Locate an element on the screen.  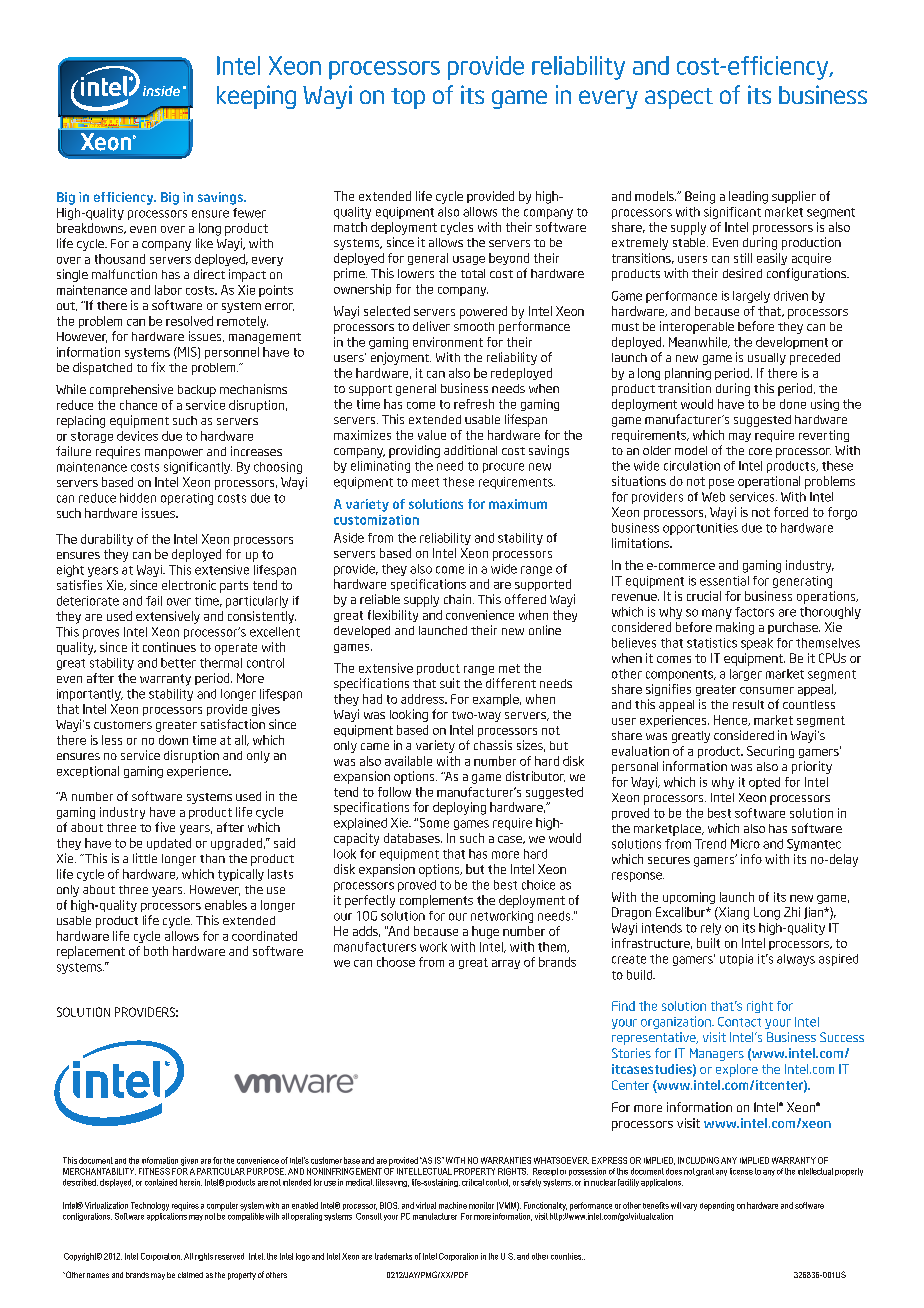
keeping is located at coordinates (256, 97).
